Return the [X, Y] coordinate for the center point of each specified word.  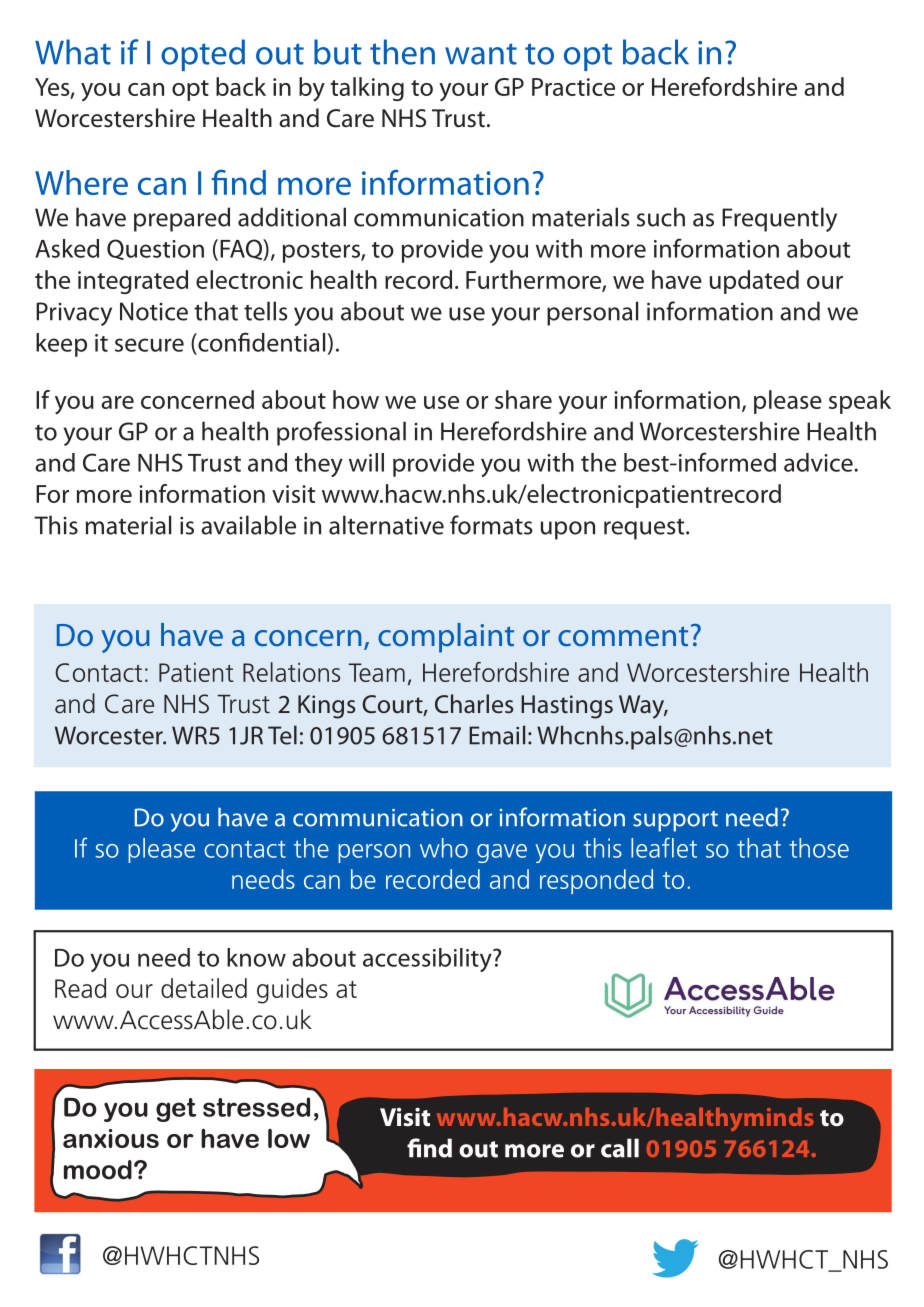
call [620, 1148]
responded [596, 881]
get [176, 1110]
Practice [573, 87]
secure [149, 345]
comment [623, 636]
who [444, 848]
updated [754, 282]
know [256, 957]
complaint [446, 638]
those [819, 848]
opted [203, 55]
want [481, 54]
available [248, 525]
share [523, 399]
